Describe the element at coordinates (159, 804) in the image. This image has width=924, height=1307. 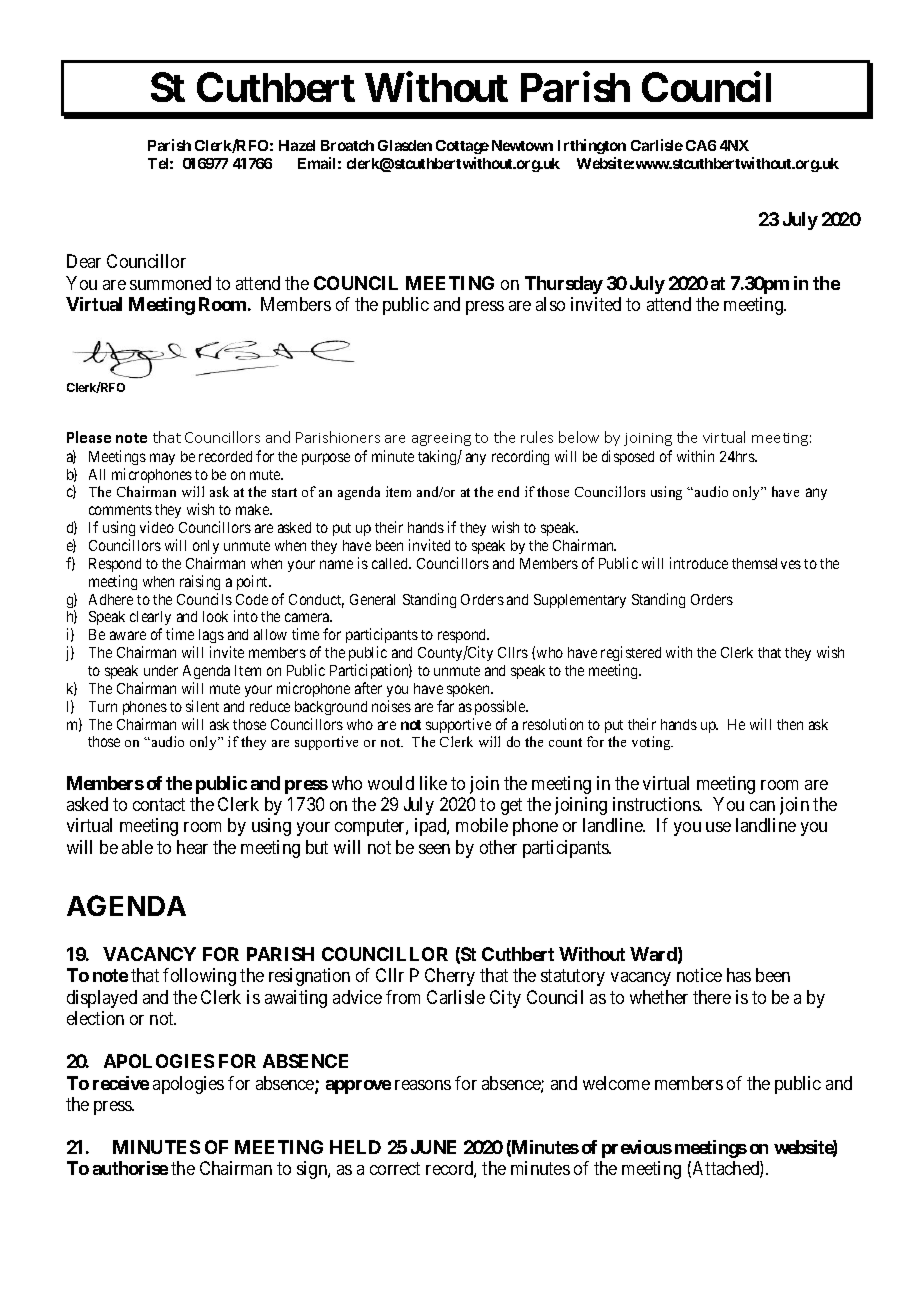
I see `contact` at that location.
